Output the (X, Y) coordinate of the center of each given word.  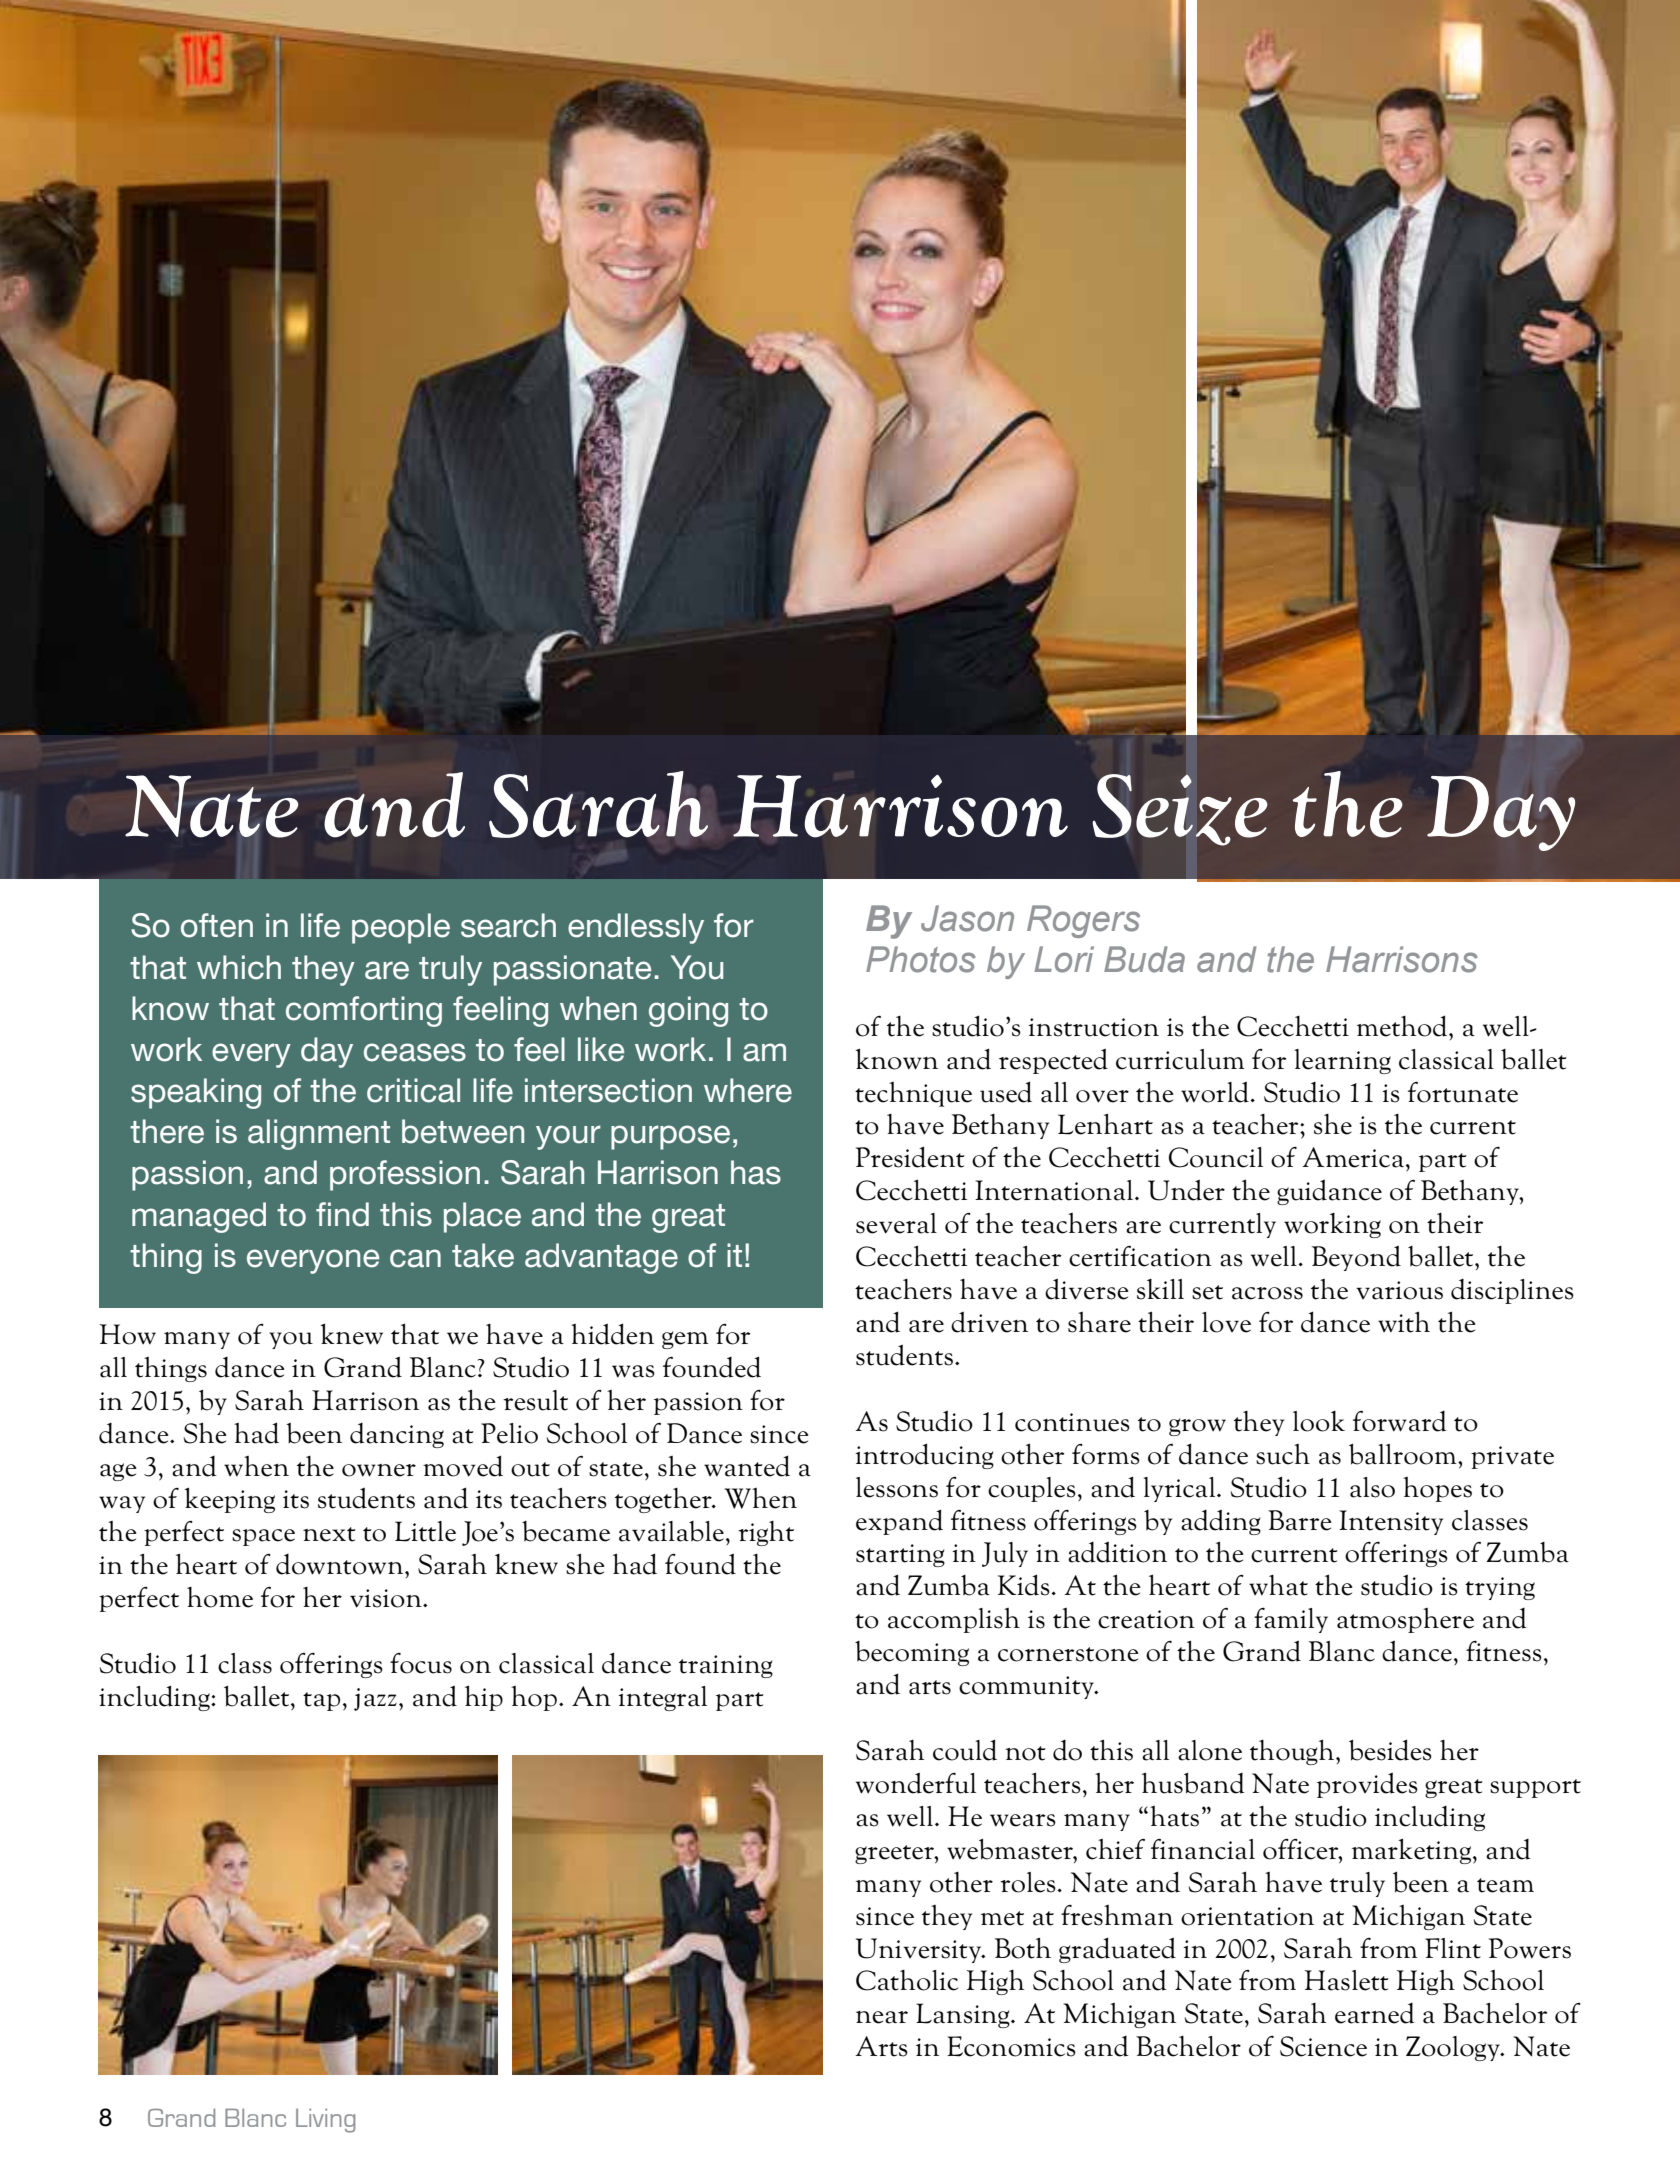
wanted (747, 1466)
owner (379, 1470)
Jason (967, 918)
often (217, 925)
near (882, 2017)
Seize (1180, 810)
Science (1323, 2046)
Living (325, 2121)
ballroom (1404, 1454)
